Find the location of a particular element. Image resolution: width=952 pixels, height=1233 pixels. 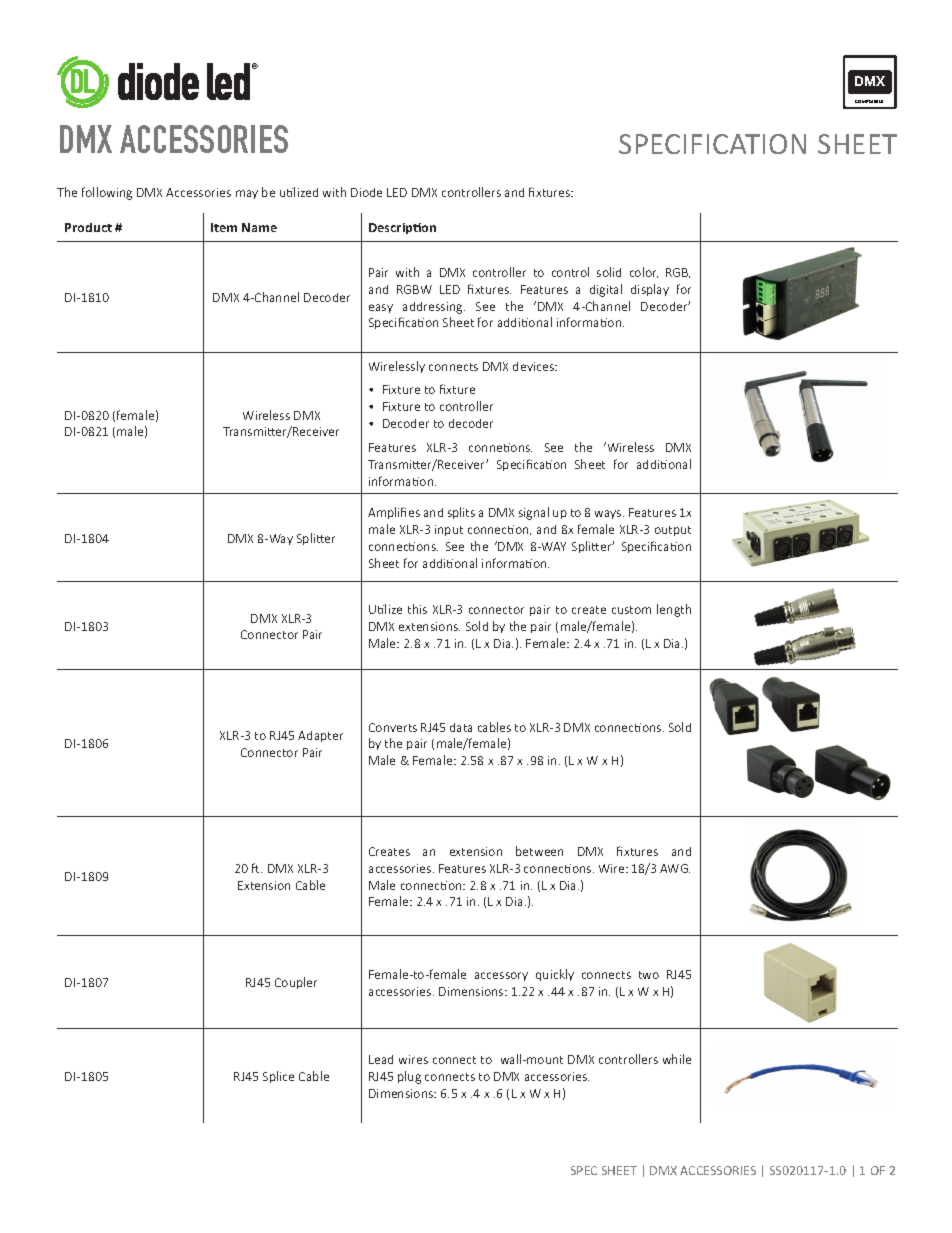

Splice is located at coordinates (278, 1077).
